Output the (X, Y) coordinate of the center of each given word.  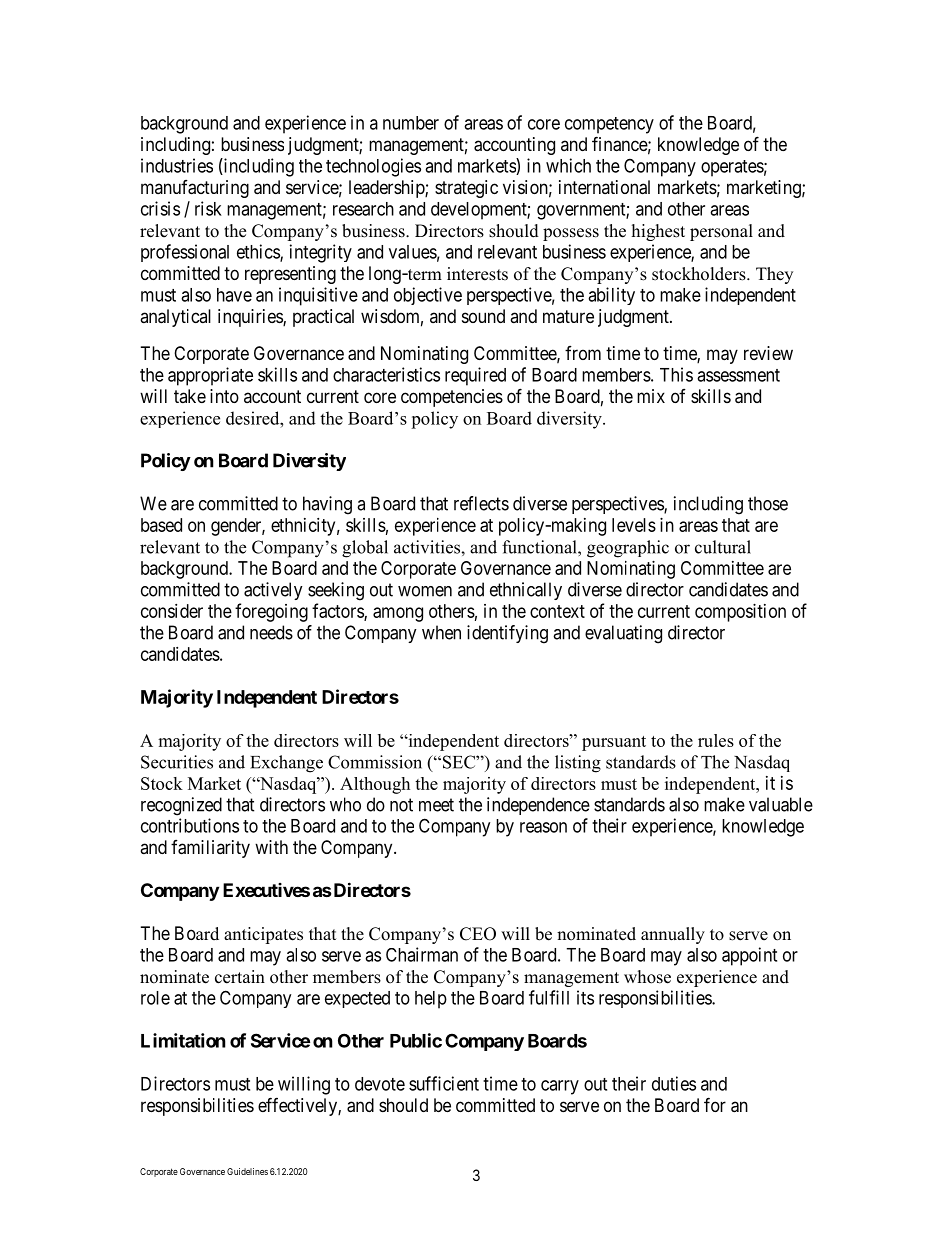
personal (721, 232)
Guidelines (247, 1171)
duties (674, 1083)
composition (740, 613)
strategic (466, 189)
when (441, 632)
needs (271, 632)
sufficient (444, 1083)
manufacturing (195, 189)
